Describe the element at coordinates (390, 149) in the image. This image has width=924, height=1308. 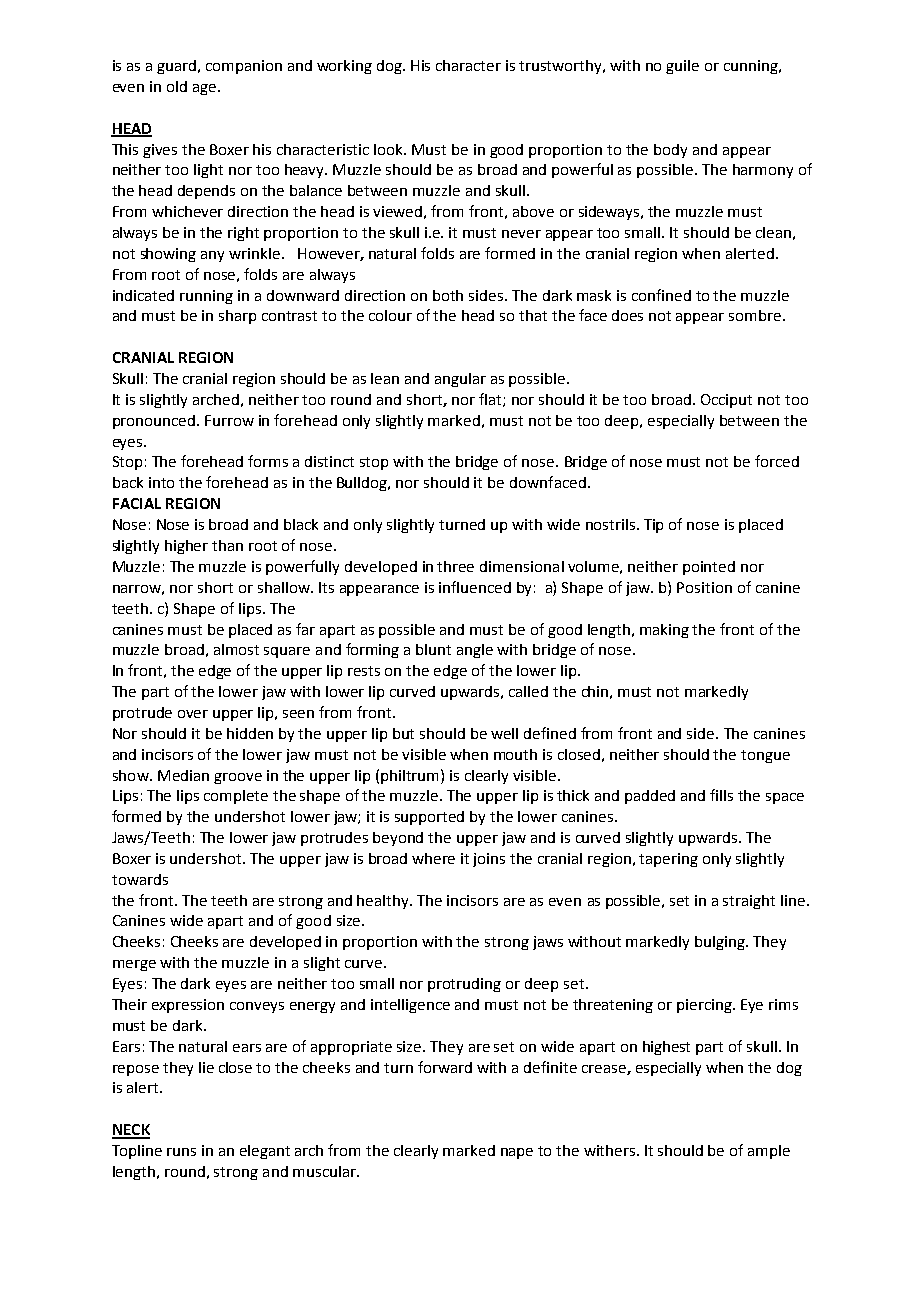
I see `look` at that location.
